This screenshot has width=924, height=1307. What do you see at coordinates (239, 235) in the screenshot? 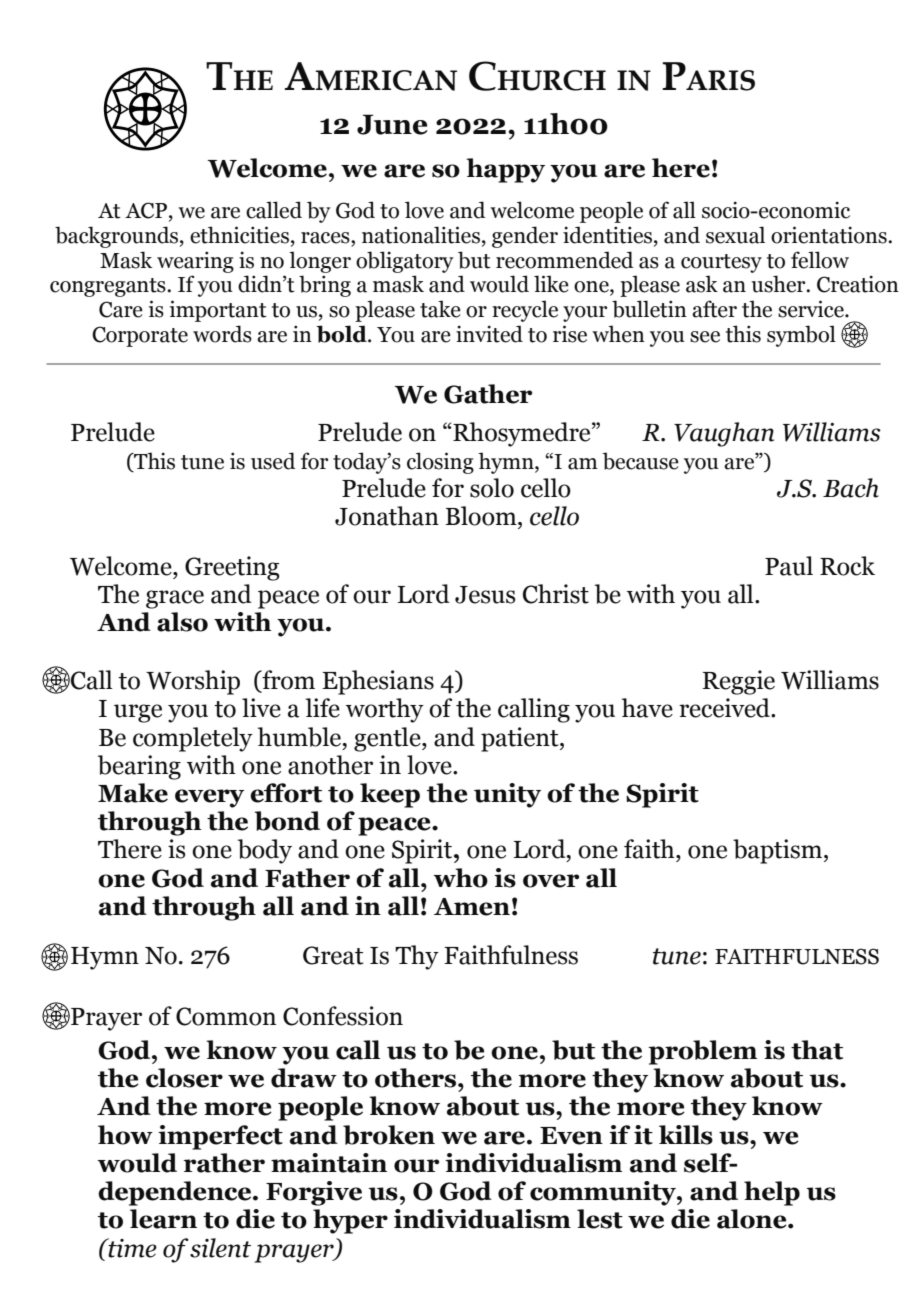
I see `ethnicities` at bounding box center [239, 235].
